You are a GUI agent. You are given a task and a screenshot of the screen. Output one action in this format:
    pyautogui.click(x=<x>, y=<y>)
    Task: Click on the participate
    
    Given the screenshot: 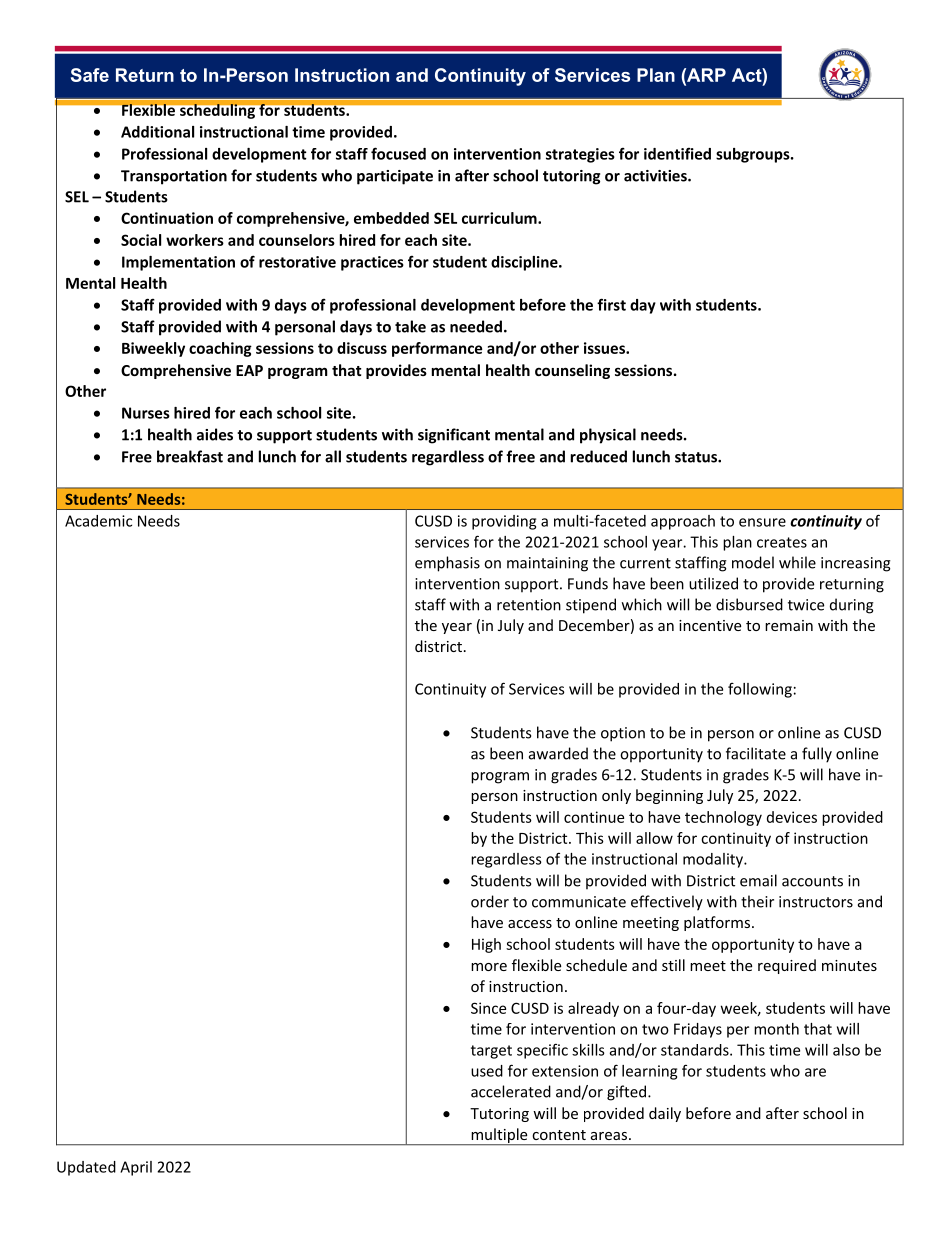 What is the action you would take?
    pyautogui.click(x=395, y=177)
